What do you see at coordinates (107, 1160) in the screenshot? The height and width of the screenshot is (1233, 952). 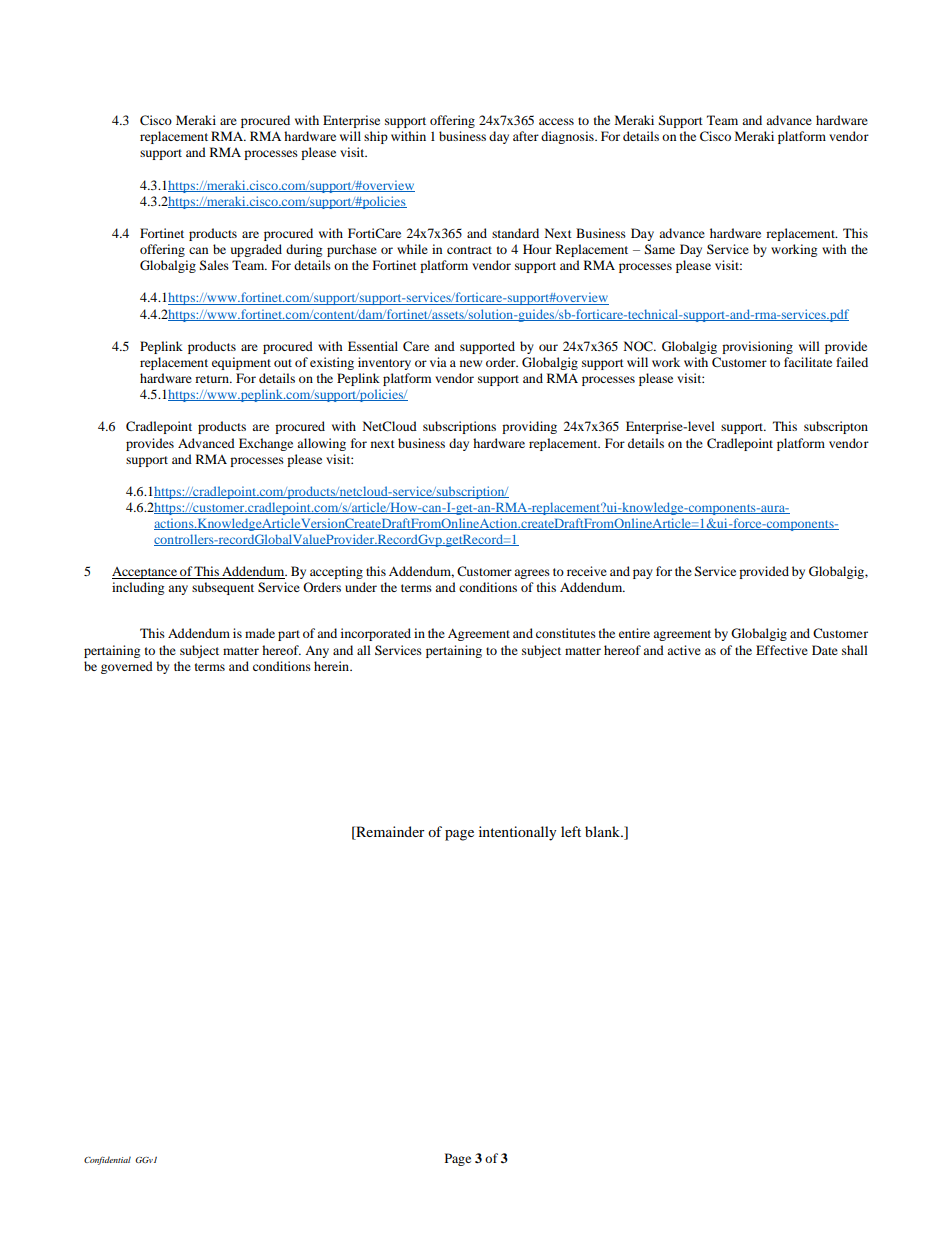 I see `Confidential` at bounding box center [107, 1160].
